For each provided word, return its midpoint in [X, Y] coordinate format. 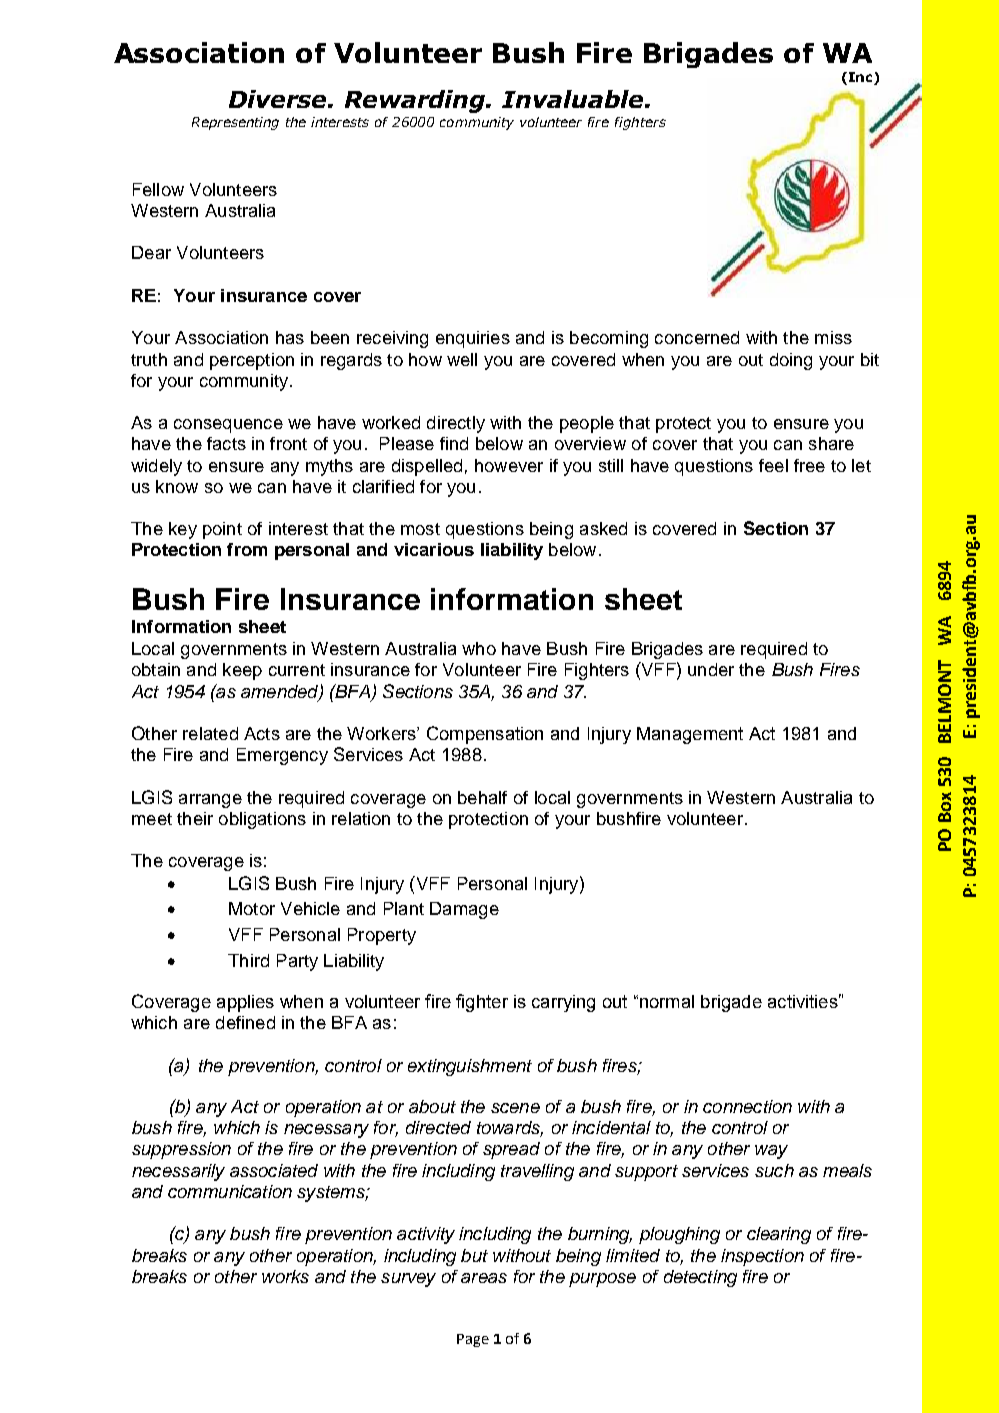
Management [690, 735]
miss [833, 337]
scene [515, 1108]
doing [791, 361]
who [479, 648]
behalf [482, 797]
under [711, 669]
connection [747, 1106]
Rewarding [416, 101]
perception [252, 361]
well [462, 359]
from [247, 549]
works [285, 1276]
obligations [262, 820]
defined [245, 1022]
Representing [235, 123]
